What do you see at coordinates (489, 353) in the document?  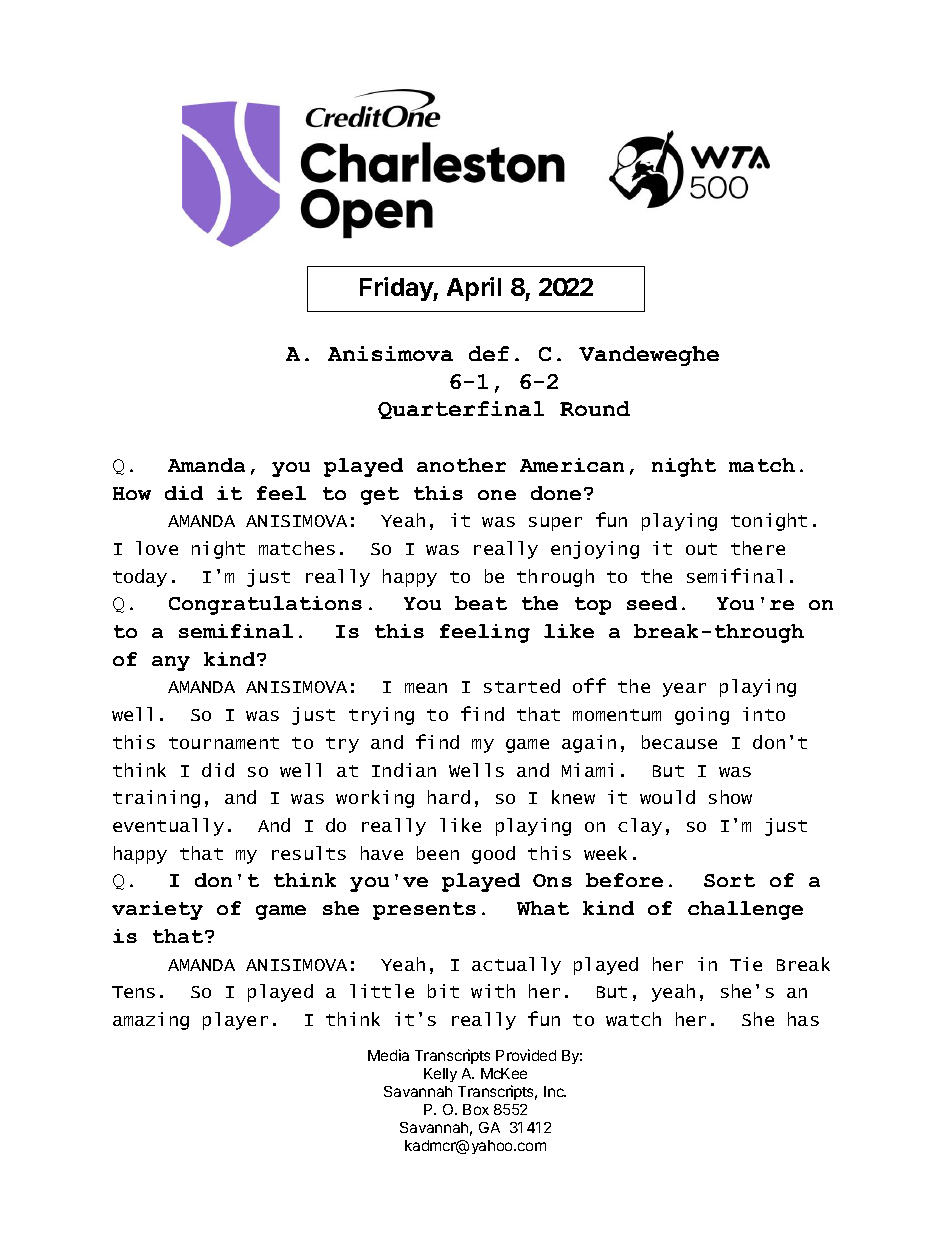 I see `def` at bounding box center [489, 353].
